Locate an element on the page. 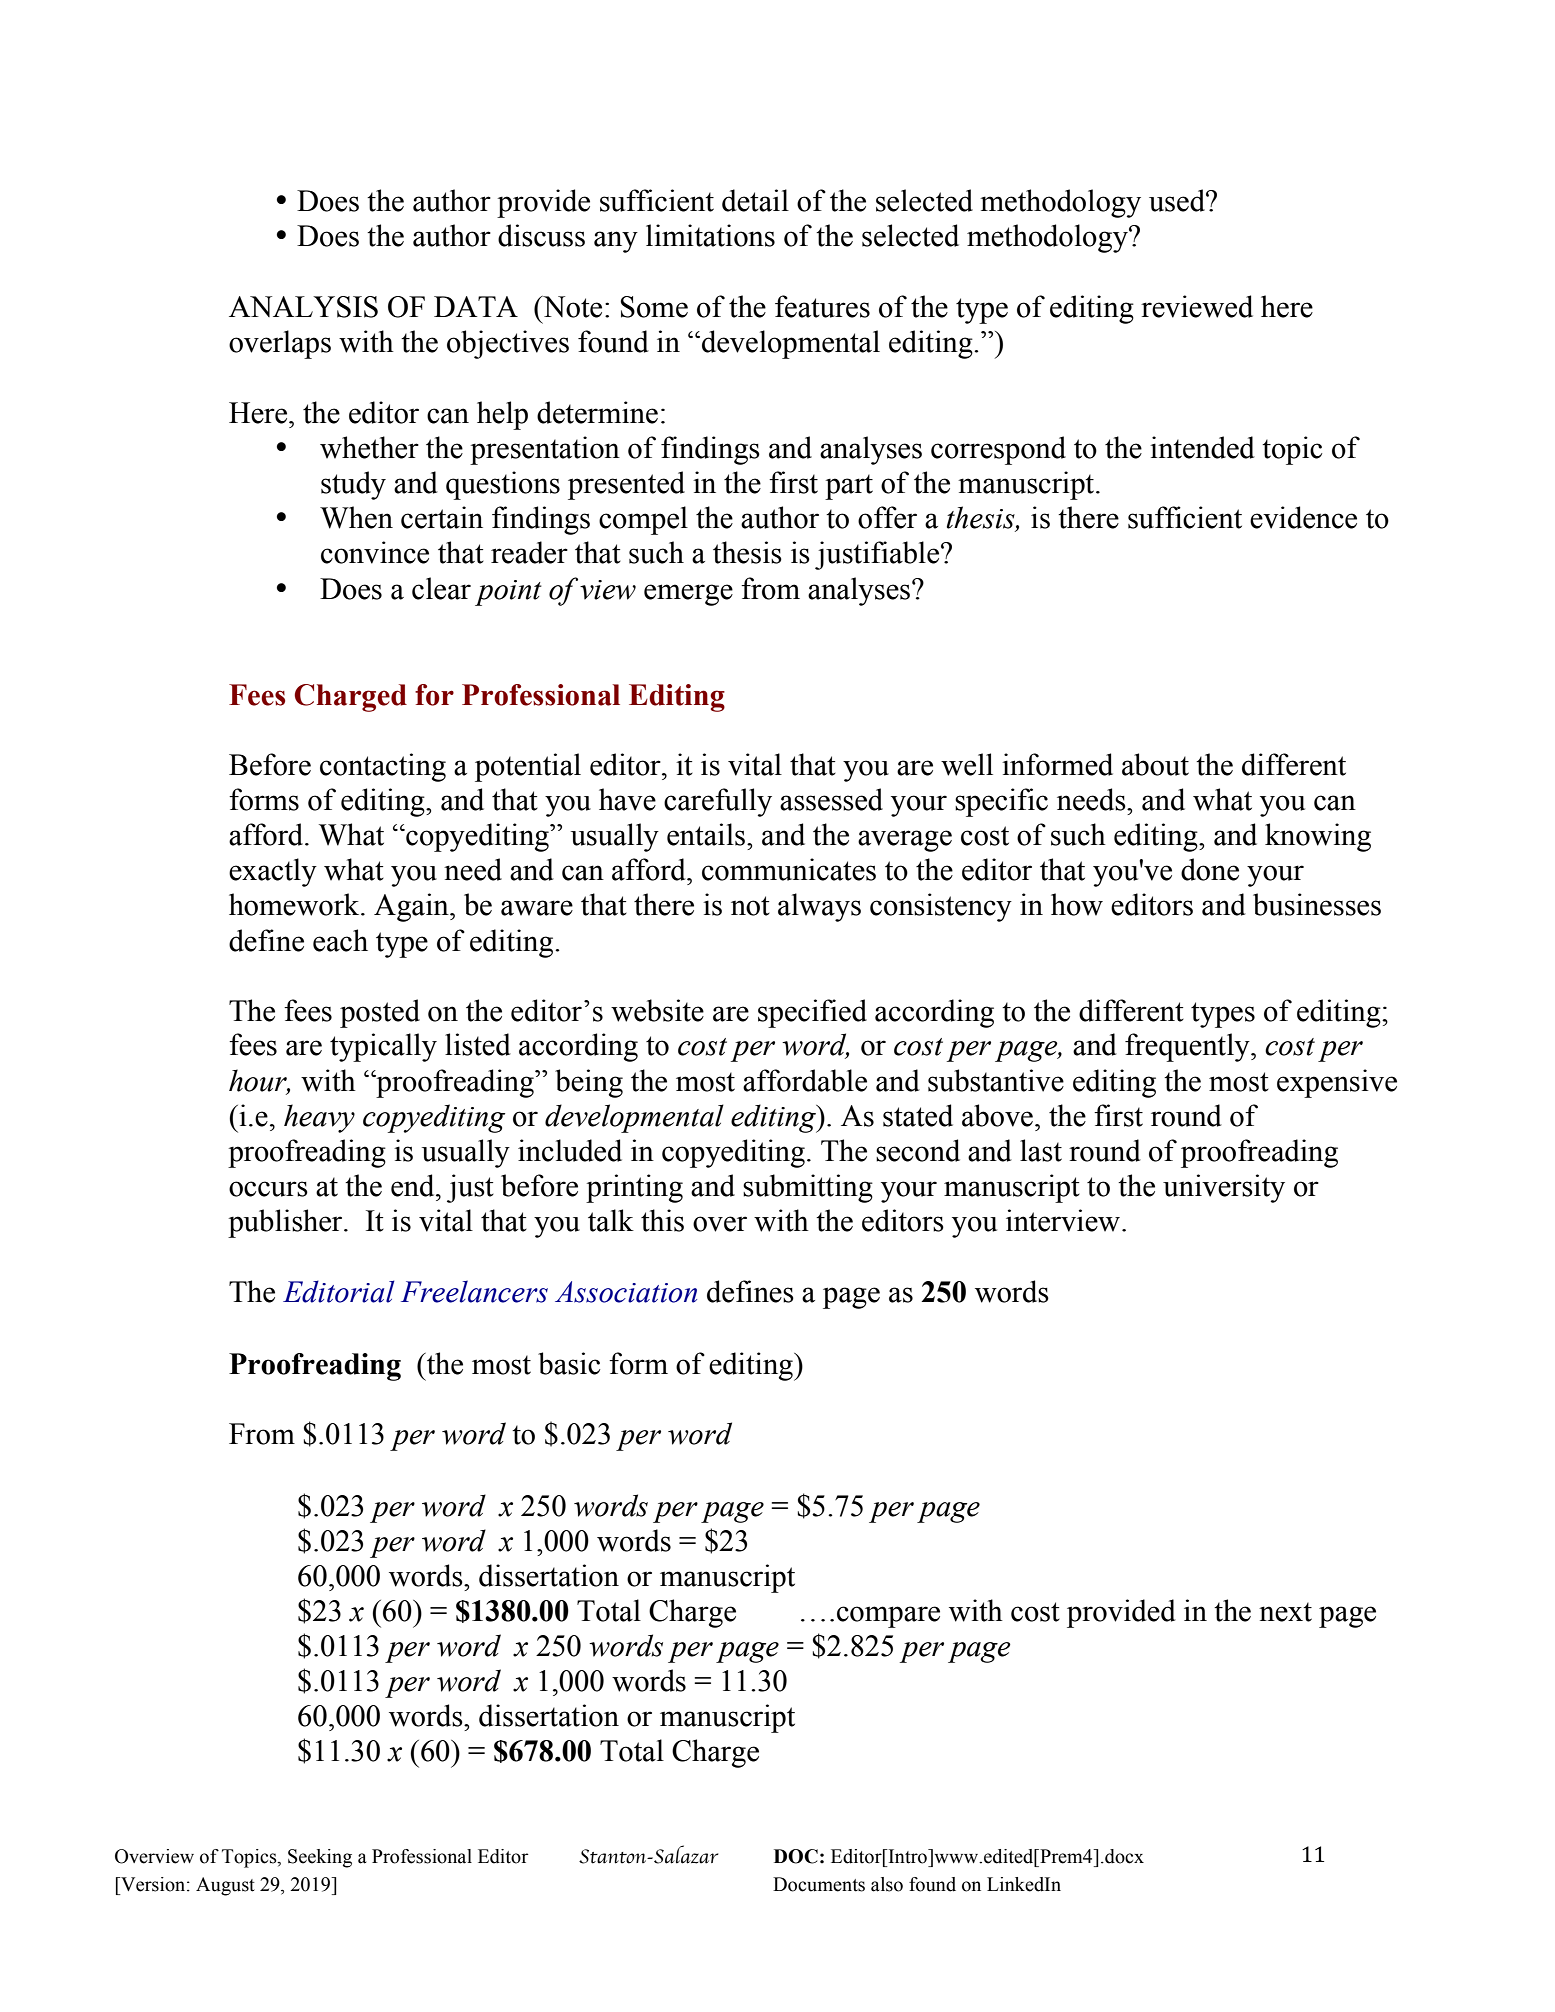  used is located at coordinates (1178, 200).
